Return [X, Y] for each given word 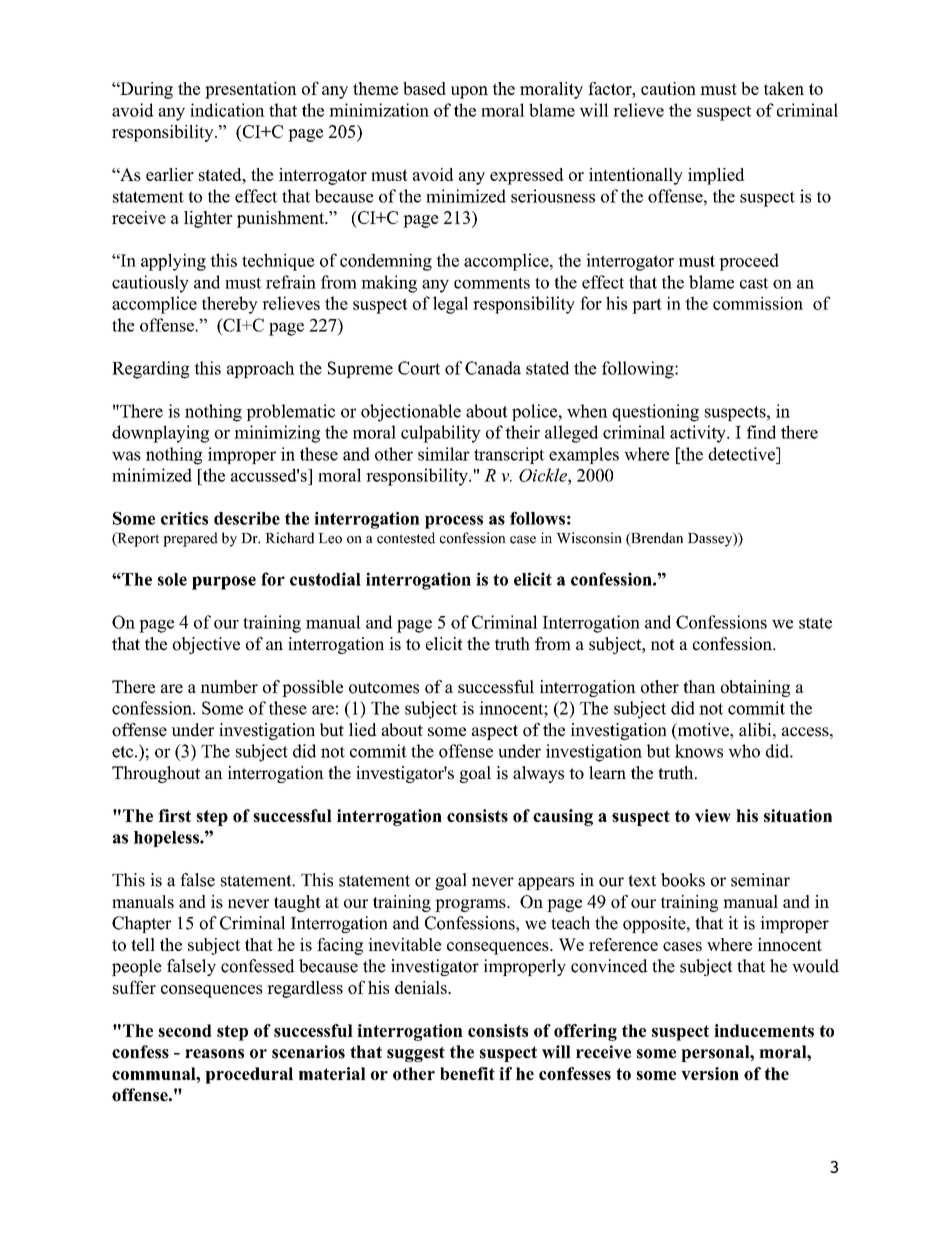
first [174, 815]
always [538, 774]
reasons [214, 1054]
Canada [493, 368]
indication [227, 110]
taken [784, 88]
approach [261, 369]
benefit [467, 1073]
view [713, 815]
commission [758, 303]
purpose [224, 583]
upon [469, 92]
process [454, 522]
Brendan [656, 539]
